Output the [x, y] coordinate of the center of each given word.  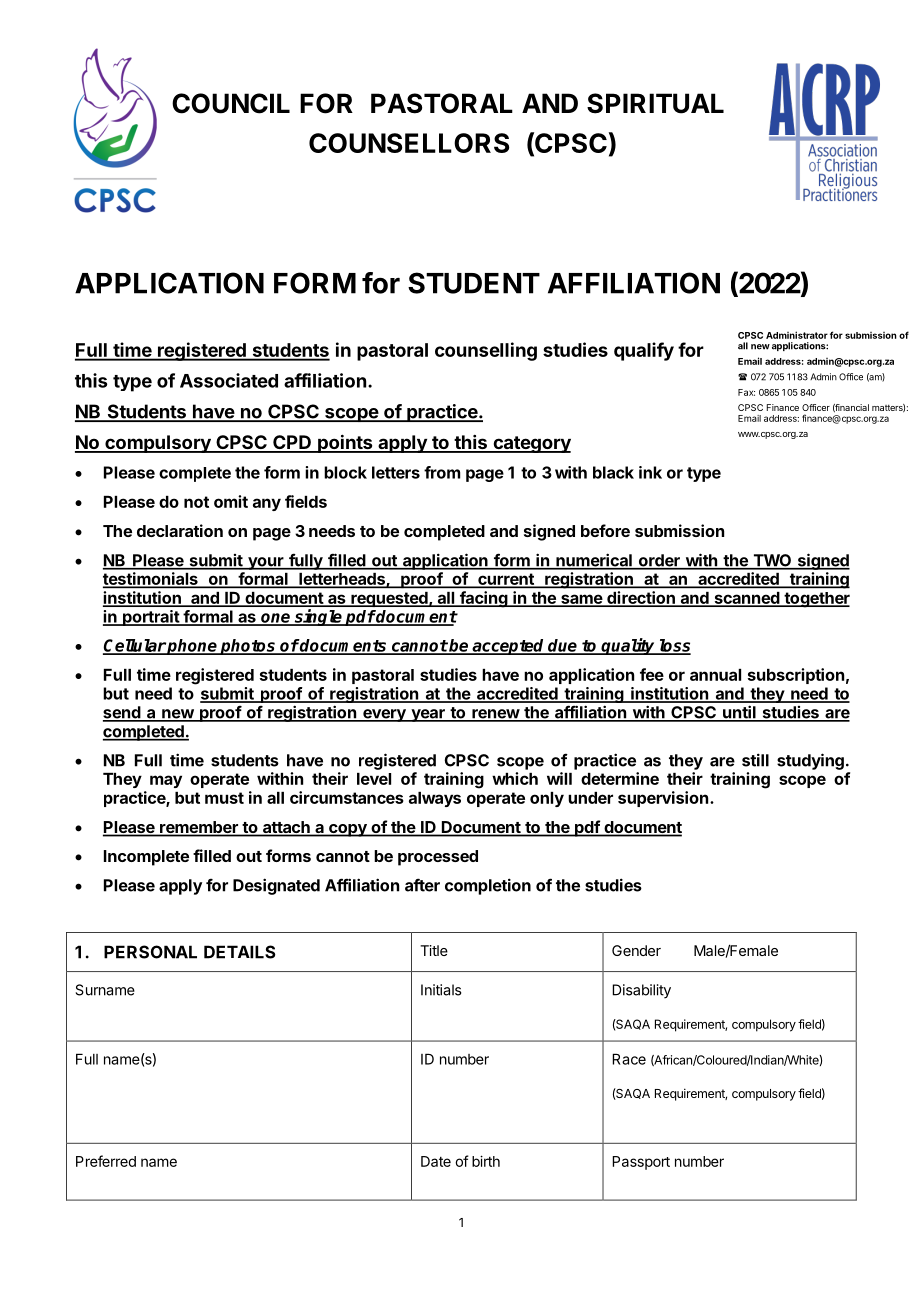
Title [434, 950]
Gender [636, 950]
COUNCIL [231, 103]
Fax [746, 392]
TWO [772, 561]
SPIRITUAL [655, 103]
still [755, 760]
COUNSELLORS [409, 143]
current [506, 580]
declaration [180, 530]
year [428, 715]
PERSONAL [150, 952]
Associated [229, 380]
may [166, 781]
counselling [486, 351]
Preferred [106, 1161]
